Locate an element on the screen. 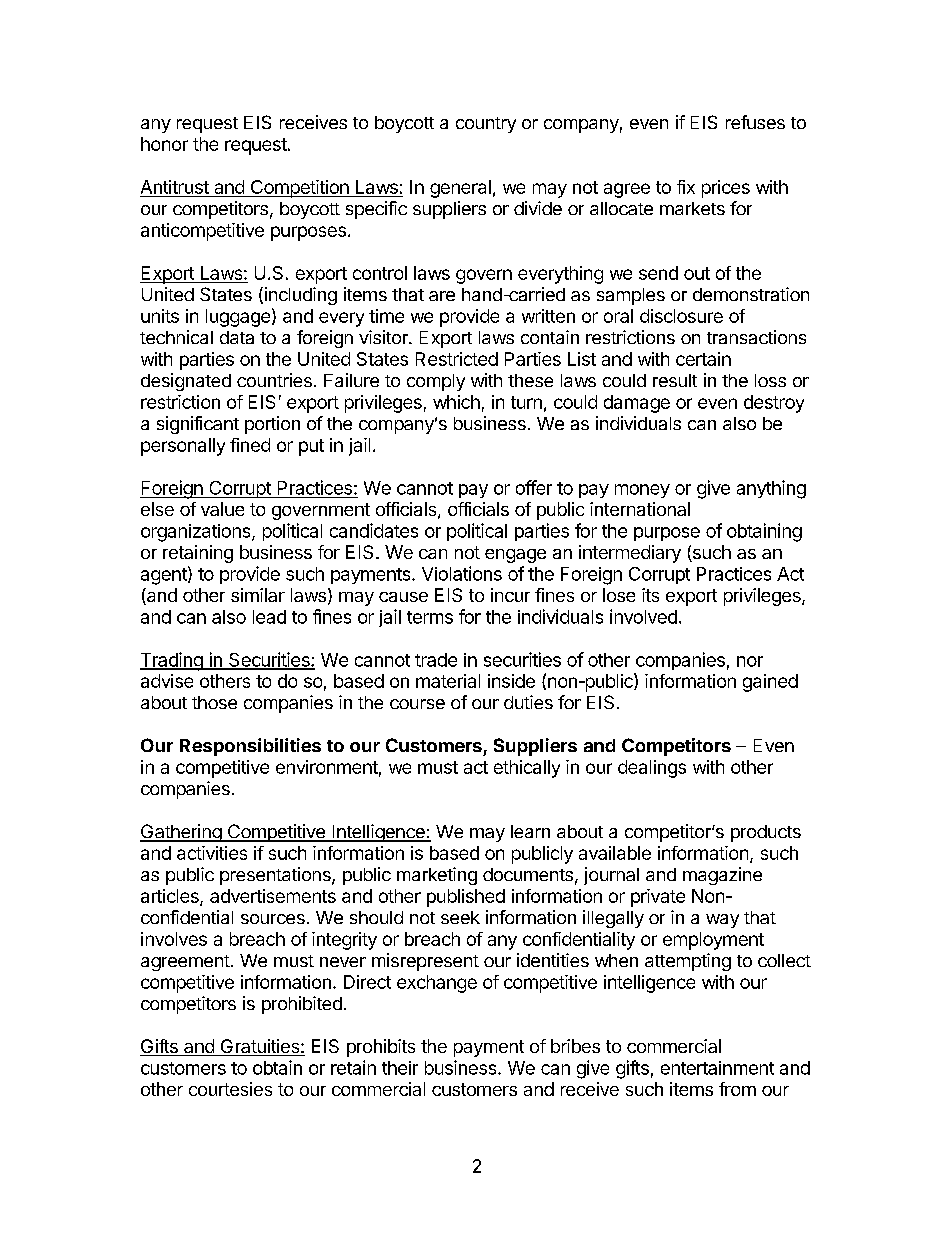  certain is located at coordinates (703, 359).
